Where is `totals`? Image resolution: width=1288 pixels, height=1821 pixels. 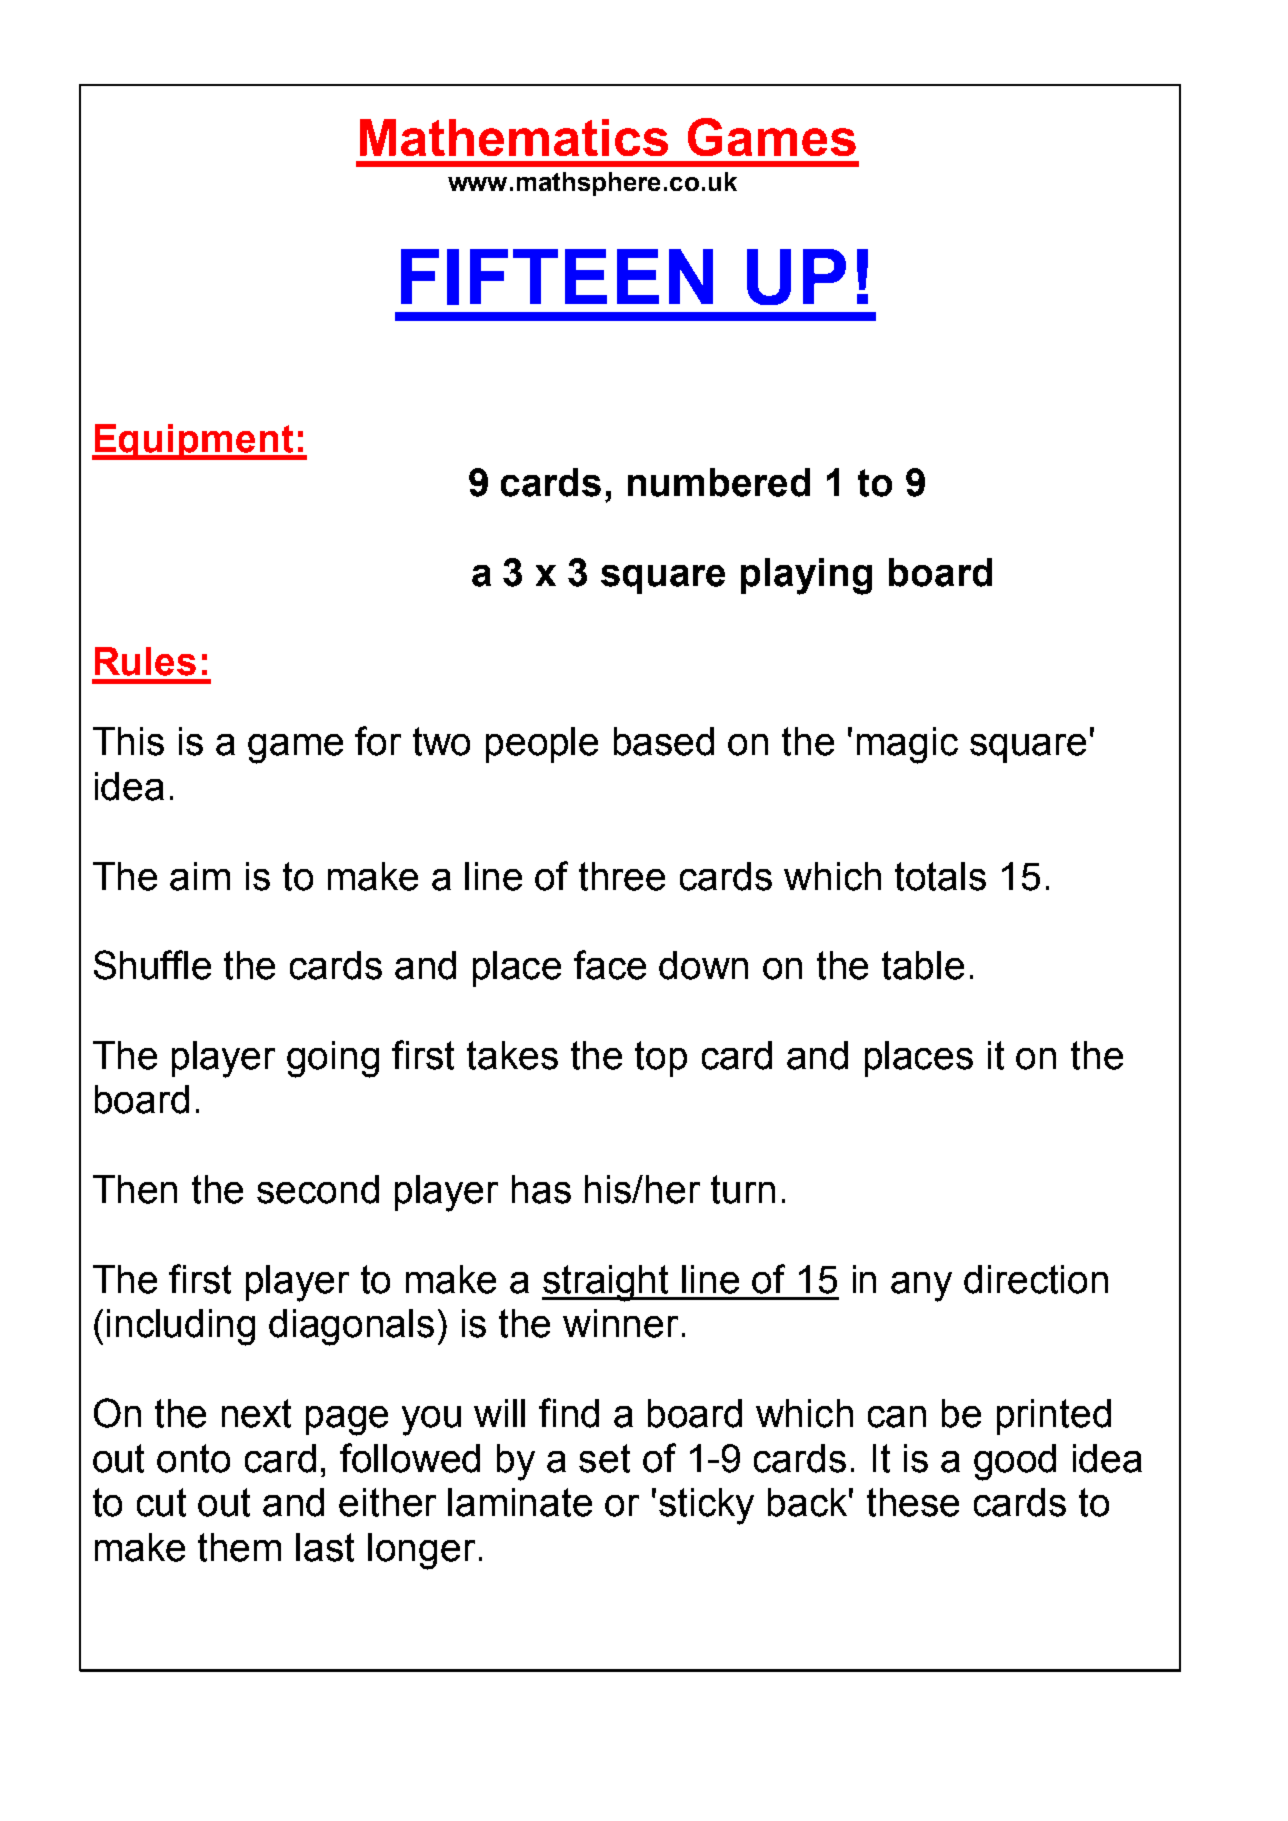
totals is located at coordinates (940, 876).
